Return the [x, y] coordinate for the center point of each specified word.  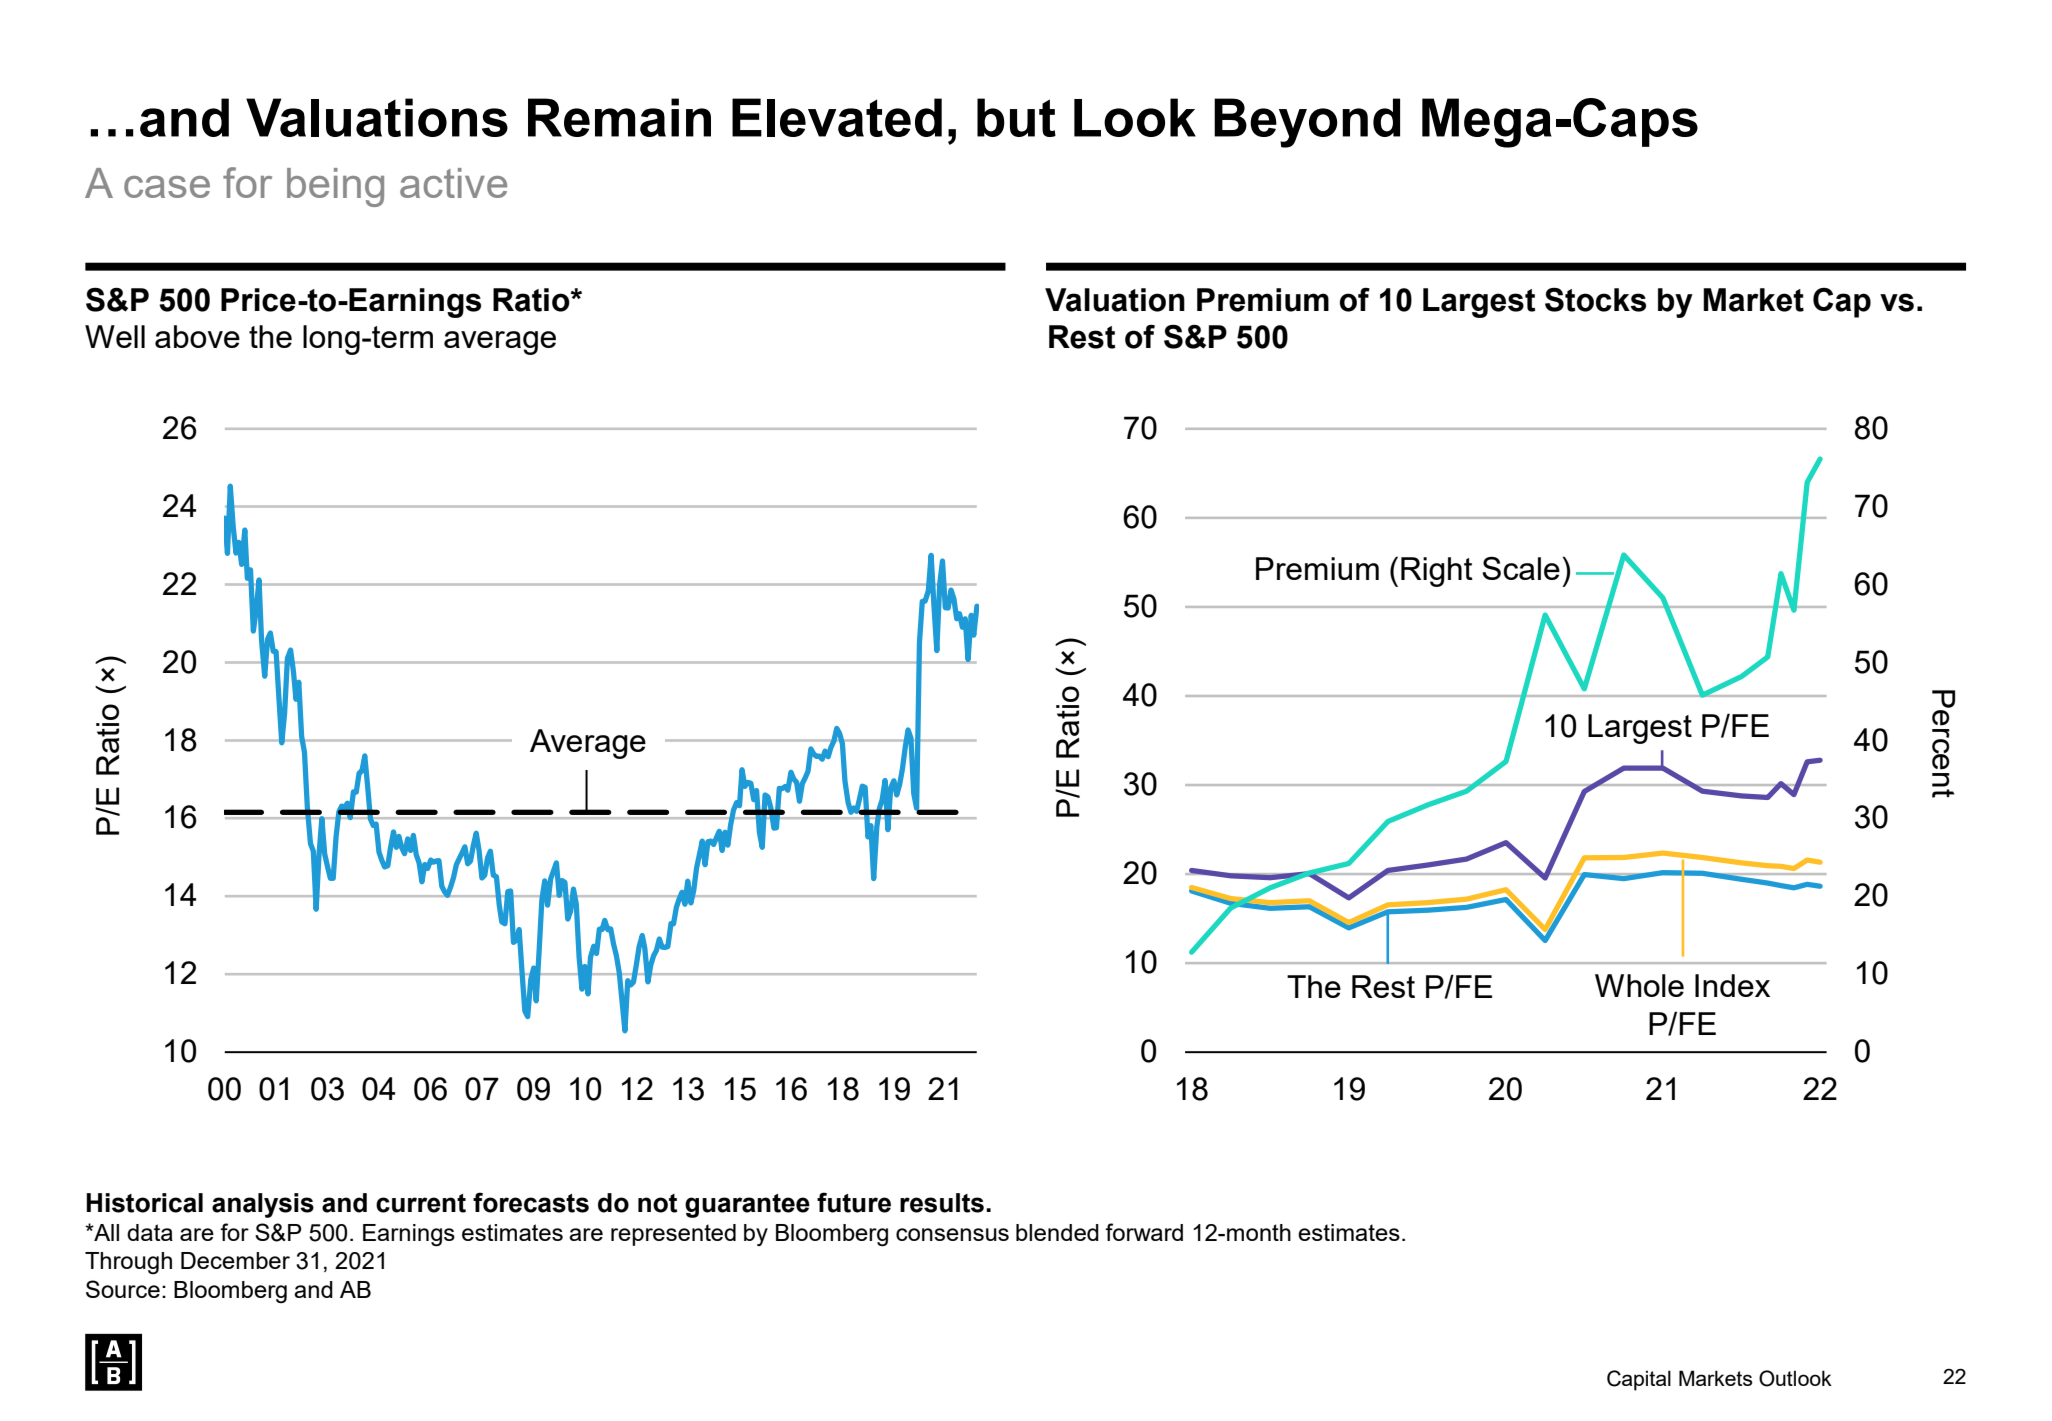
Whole [1639, 985]
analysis [263, 1205]
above [197, 336]
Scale [1521, 568]
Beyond [1307, 123]
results [942, 1203]
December [235, 1260]
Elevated [837, 117]
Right [1437, 572]
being [335, 187]
